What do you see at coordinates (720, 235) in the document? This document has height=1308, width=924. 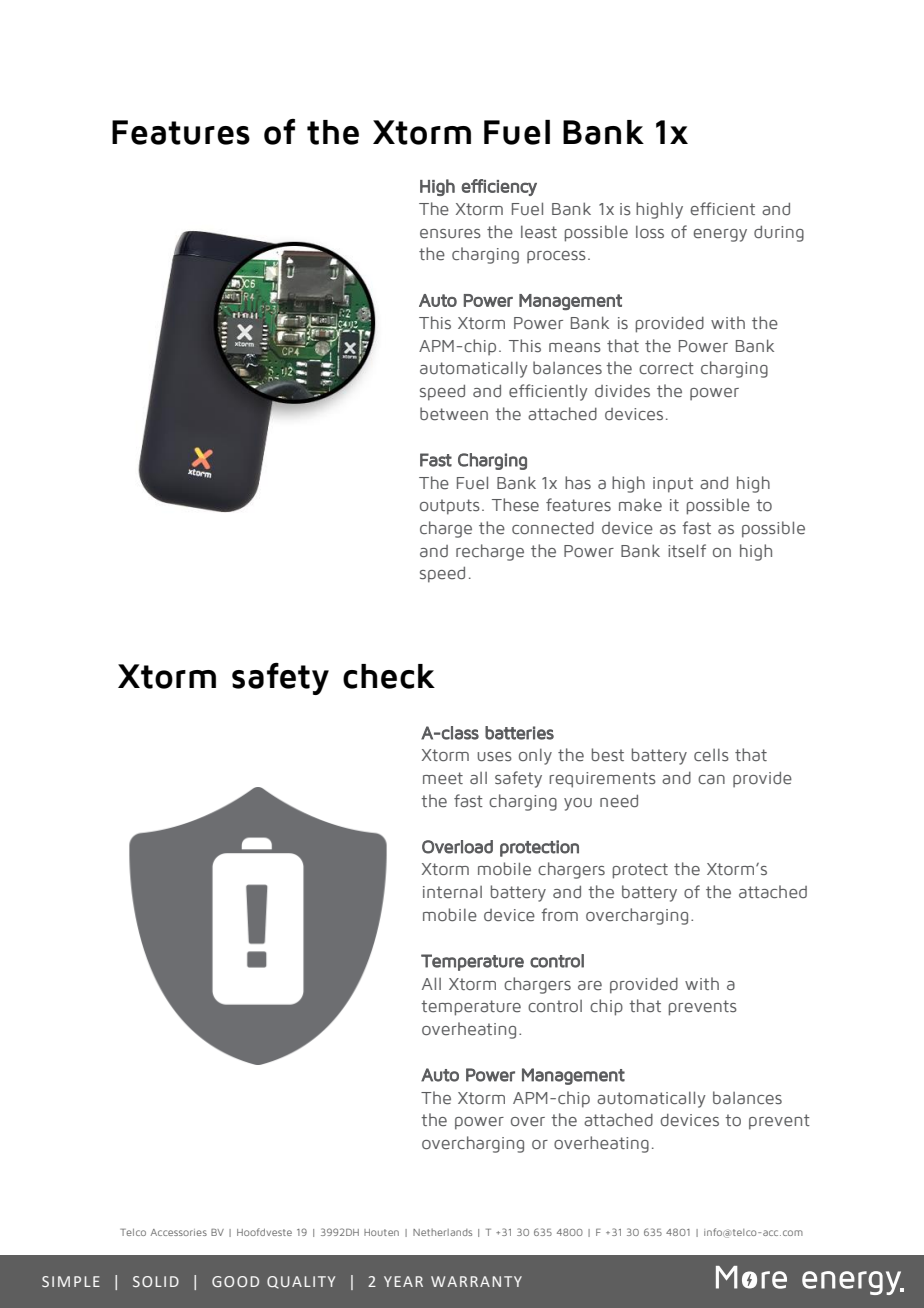 I see `energy` at bounding box center [720, 235].
